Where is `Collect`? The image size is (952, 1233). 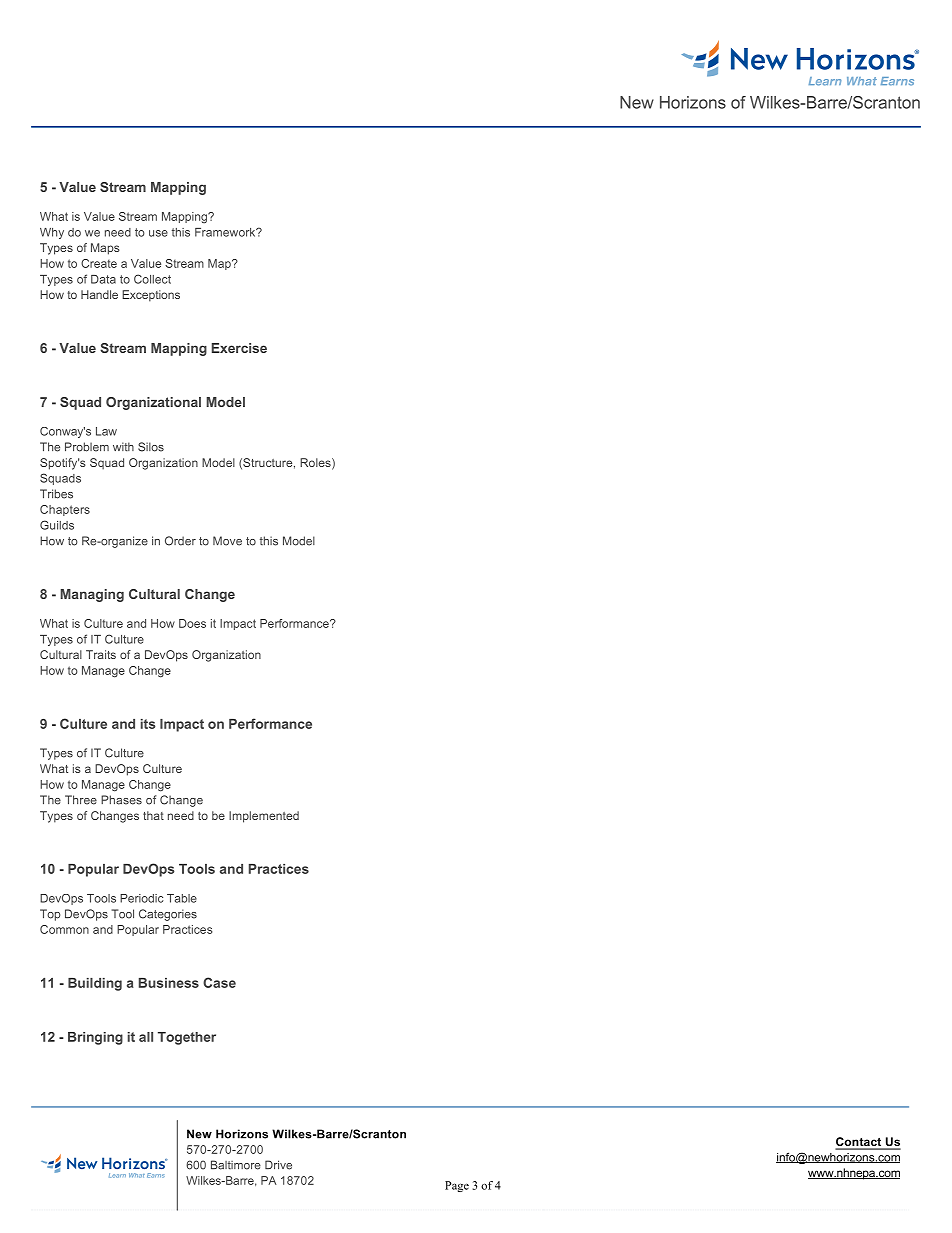
Collect is located at coordinates (152, 279).
